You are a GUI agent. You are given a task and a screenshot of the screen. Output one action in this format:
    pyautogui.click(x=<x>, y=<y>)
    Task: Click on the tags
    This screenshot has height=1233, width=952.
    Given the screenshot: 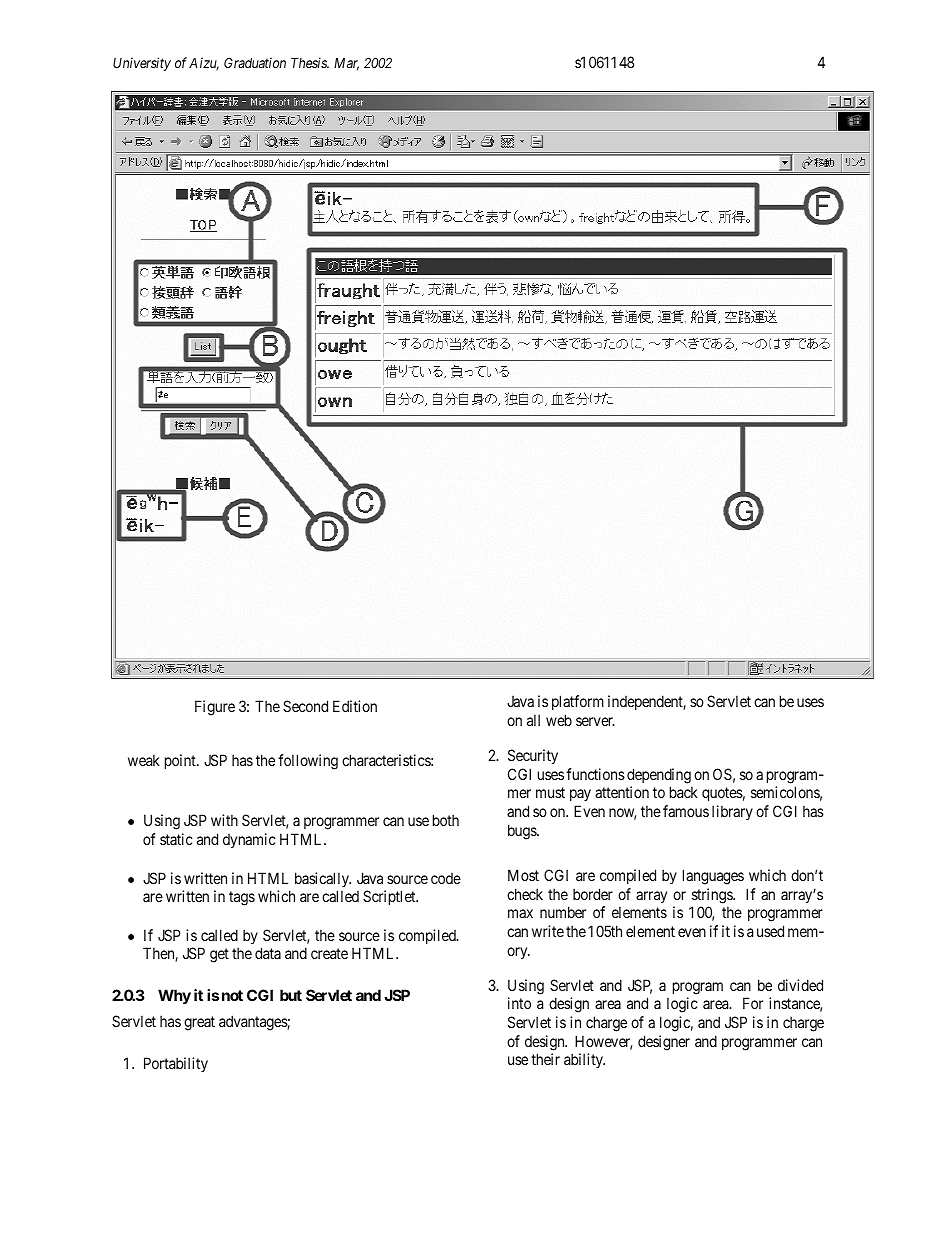 What is the action you would take?
    pyautogui.click(x=242, y=898)
